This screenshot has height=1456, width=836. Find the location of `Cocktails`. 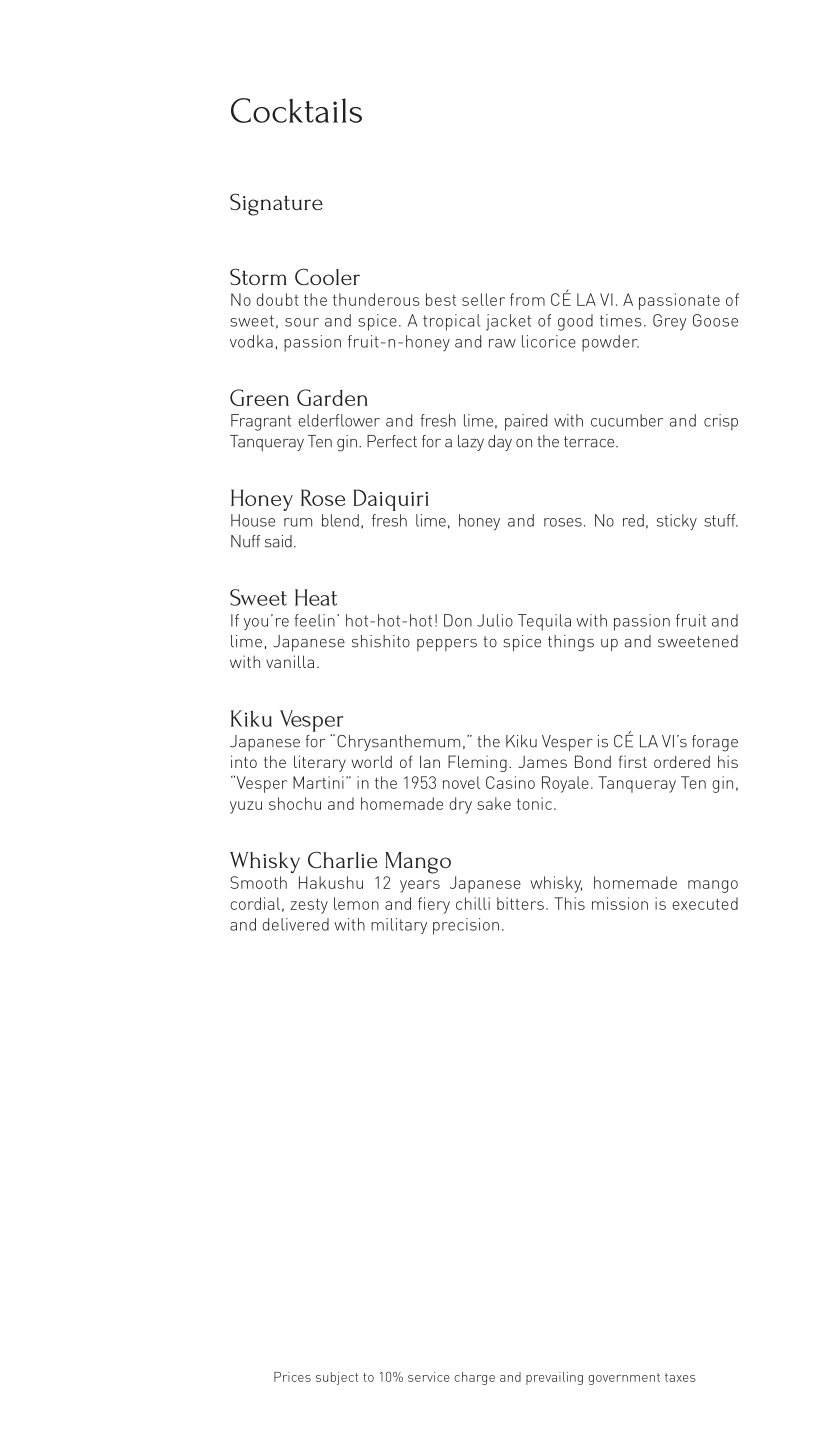

Cocktails is located at coordinates (296, 110).
